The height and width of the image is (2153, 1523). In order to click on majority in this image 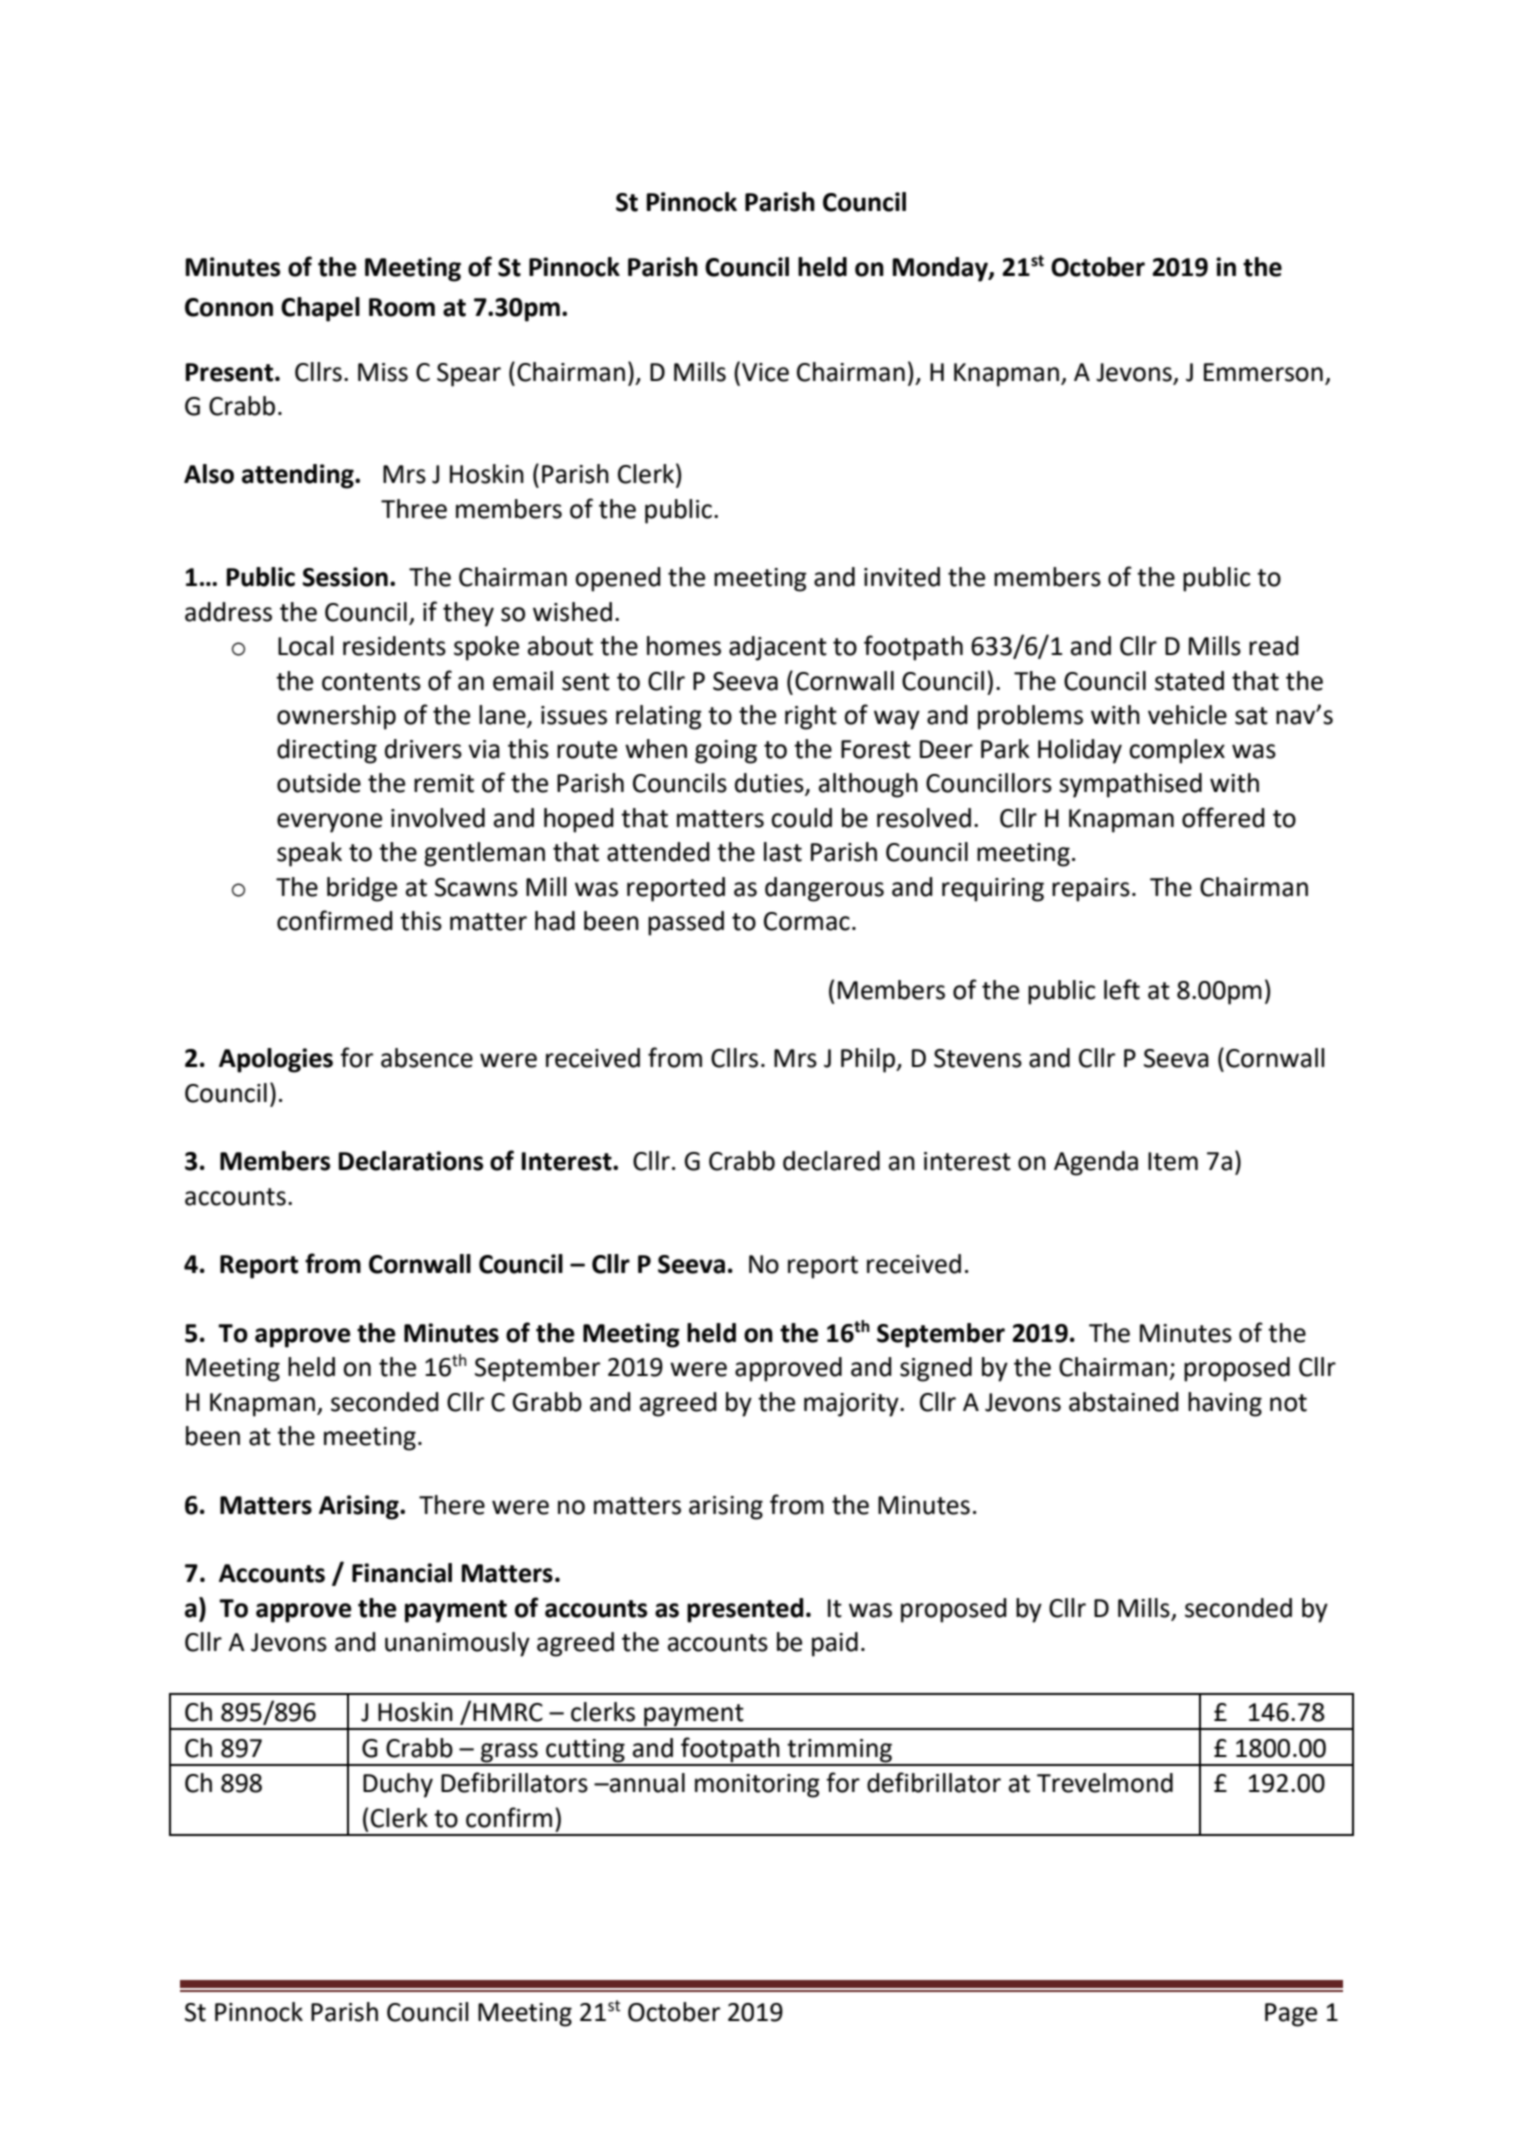, I will do `click(852, 1405)`.
